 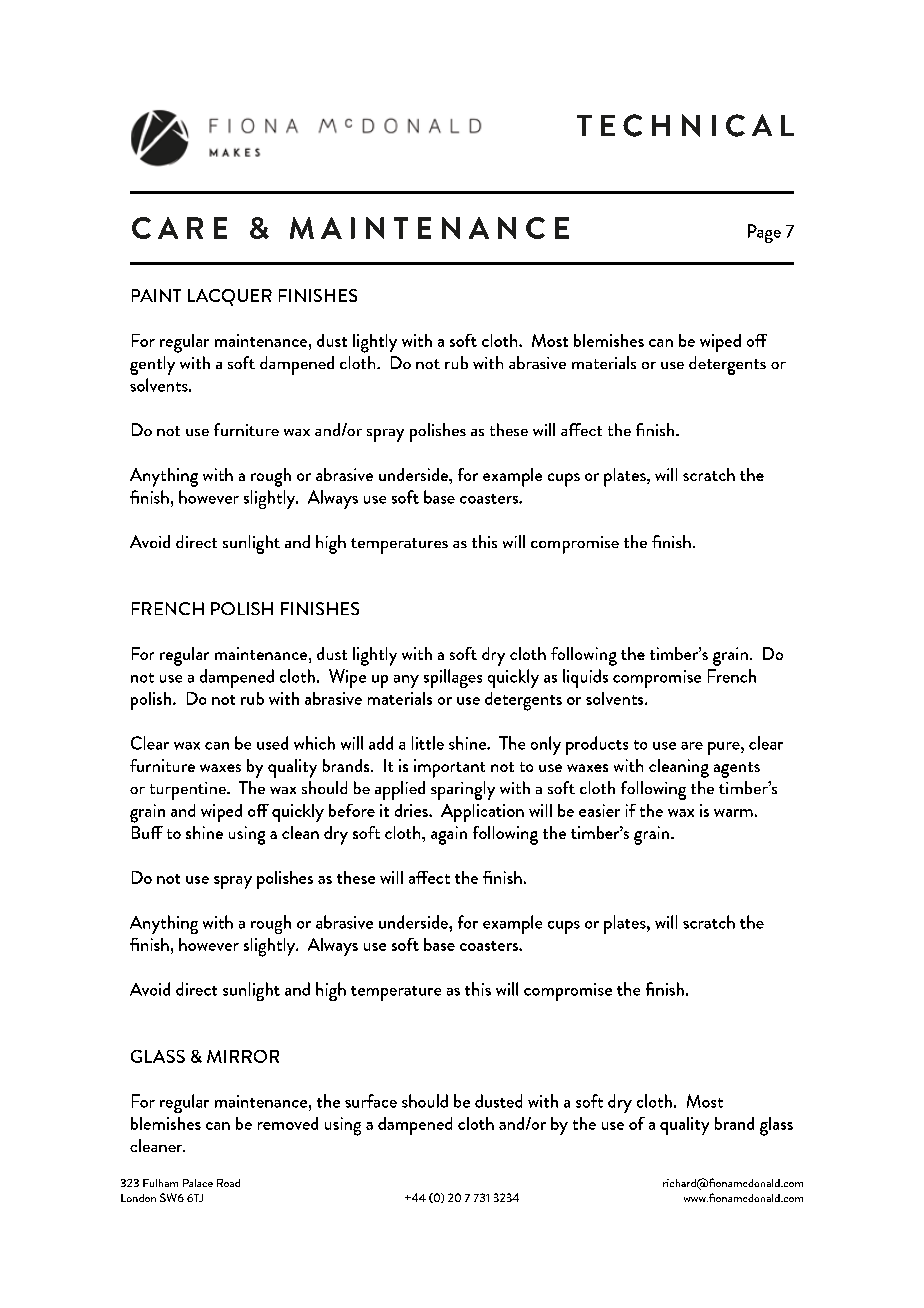 What do you see at coordinates (764, 233) in the image?
I see `Page` at bounding box center [764, 233].
